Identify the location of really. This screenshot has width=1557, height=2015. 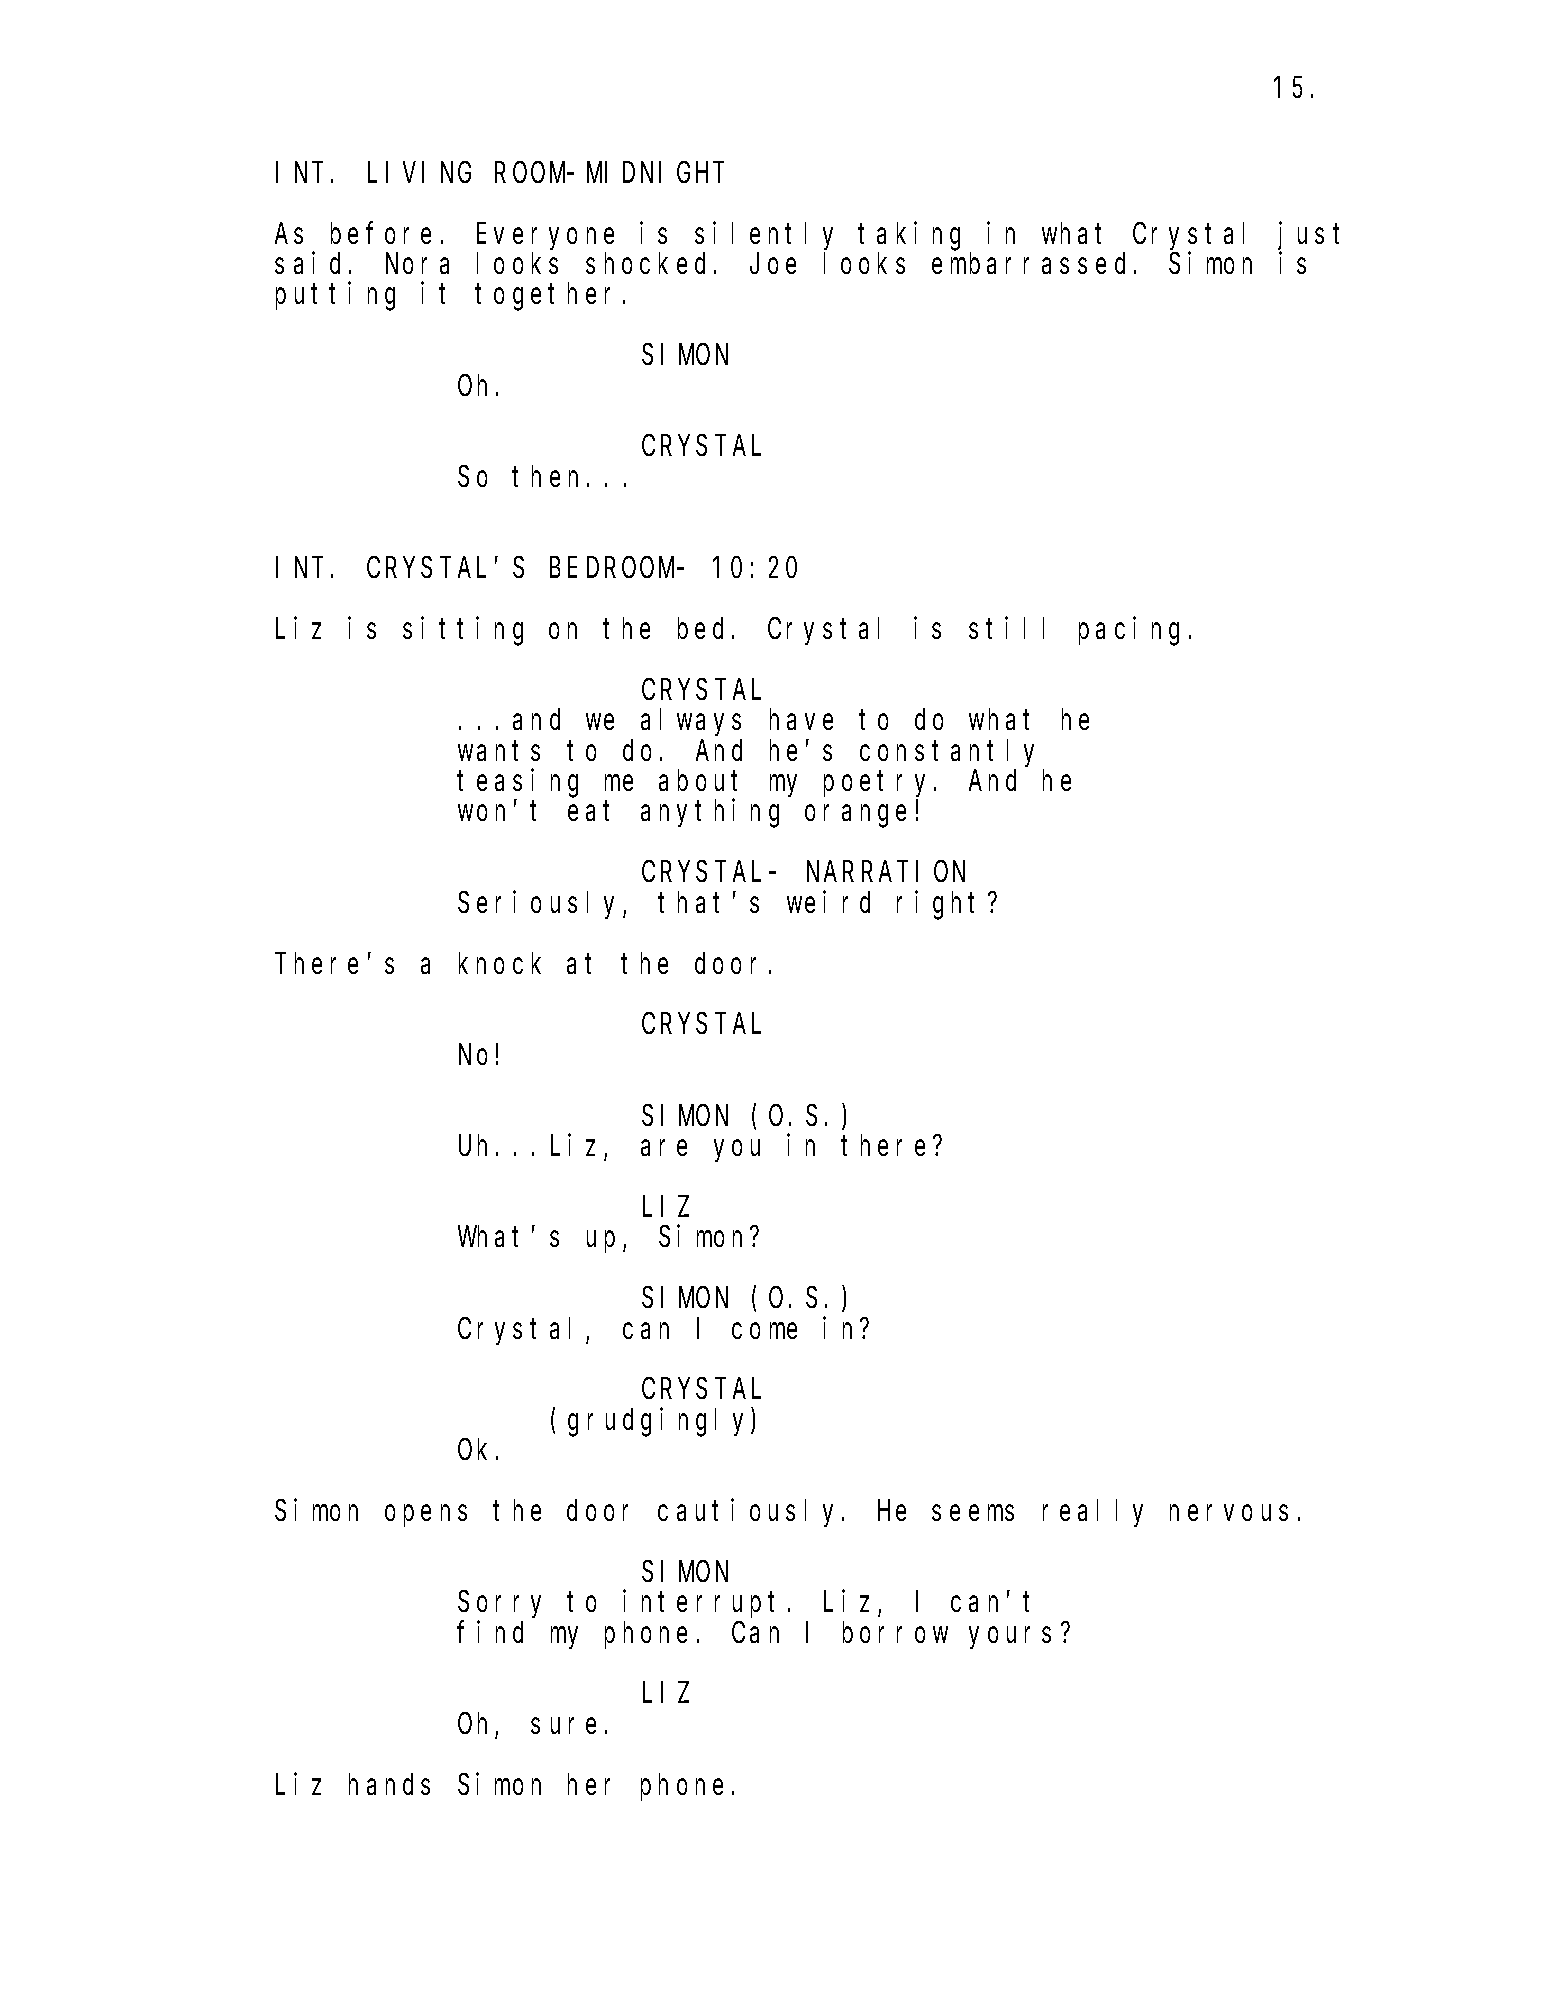
(1093, 1513).
